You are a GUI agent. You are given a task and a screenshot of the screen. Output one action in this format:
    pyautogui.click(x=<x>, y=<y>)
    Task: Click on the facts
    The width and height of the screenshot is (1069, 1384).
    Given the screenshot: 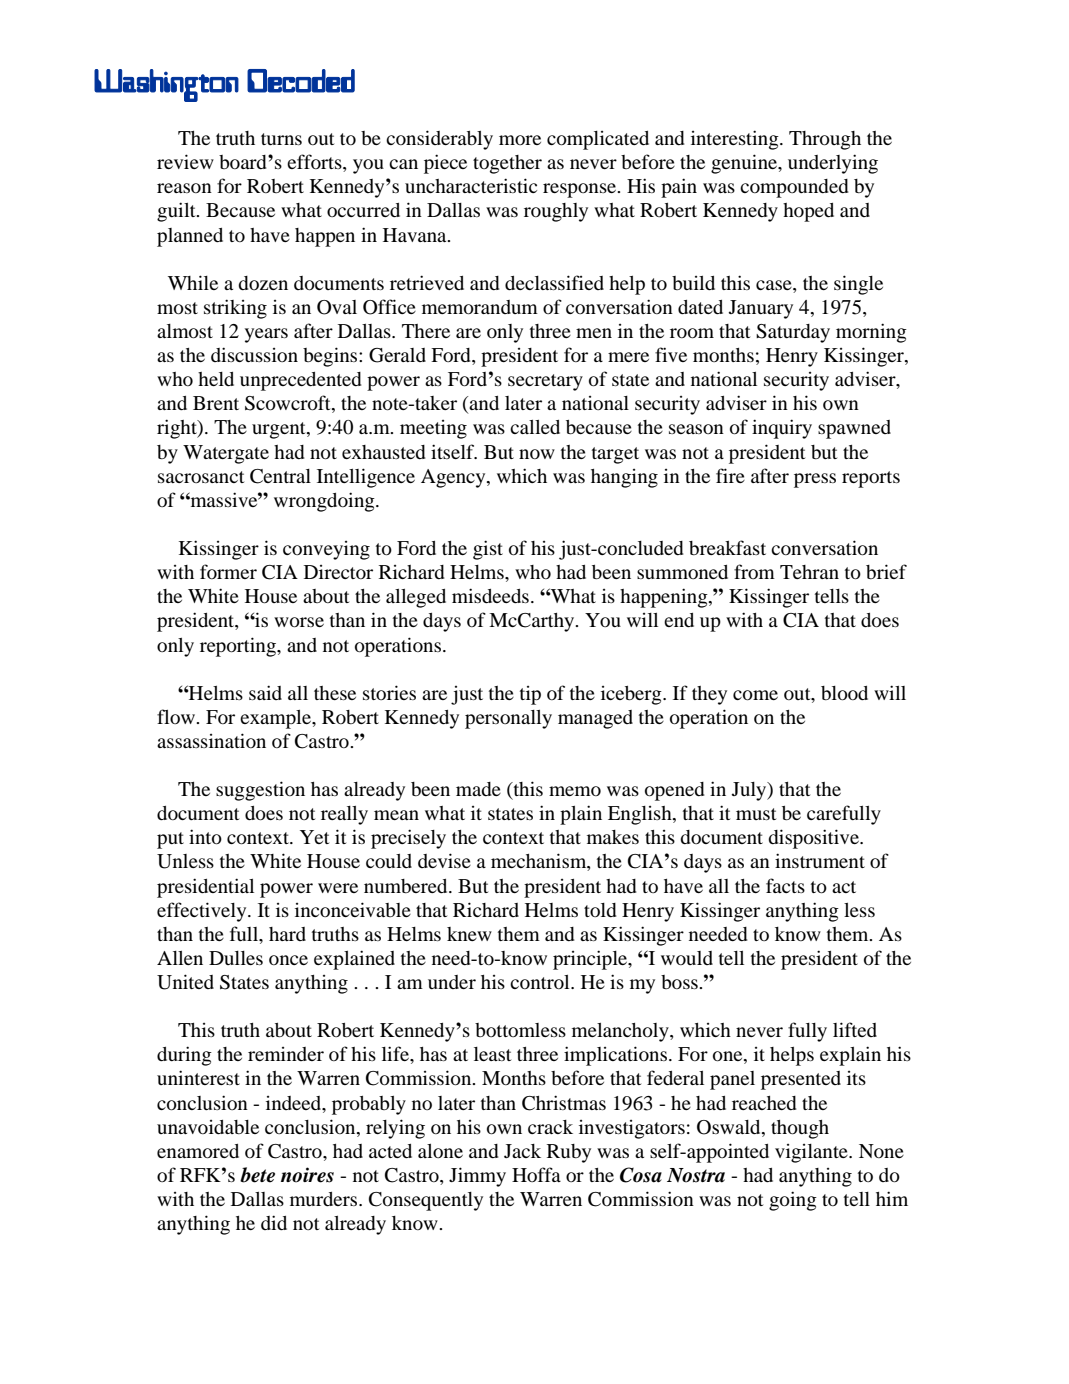 What is the action you would take?
    pyautogui.click(x=785, y=885)
